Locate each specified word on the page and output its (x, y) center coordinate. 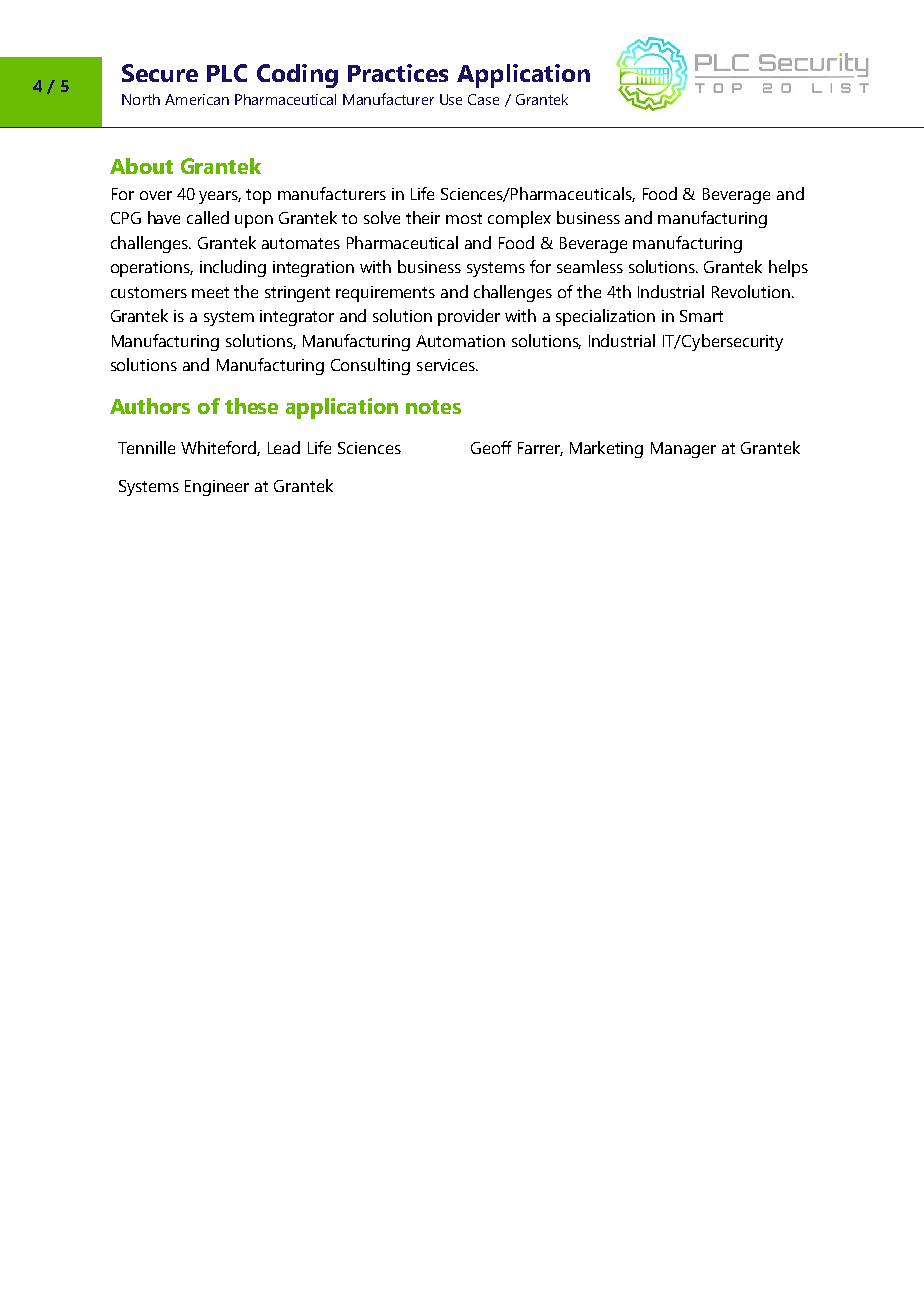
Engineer (217, 488)
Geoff (491, 447)
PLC (227, 73)
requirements (385, 294)
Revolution (752, 291)
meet (210, 292)
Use (451, 99)
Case (483, 99)
